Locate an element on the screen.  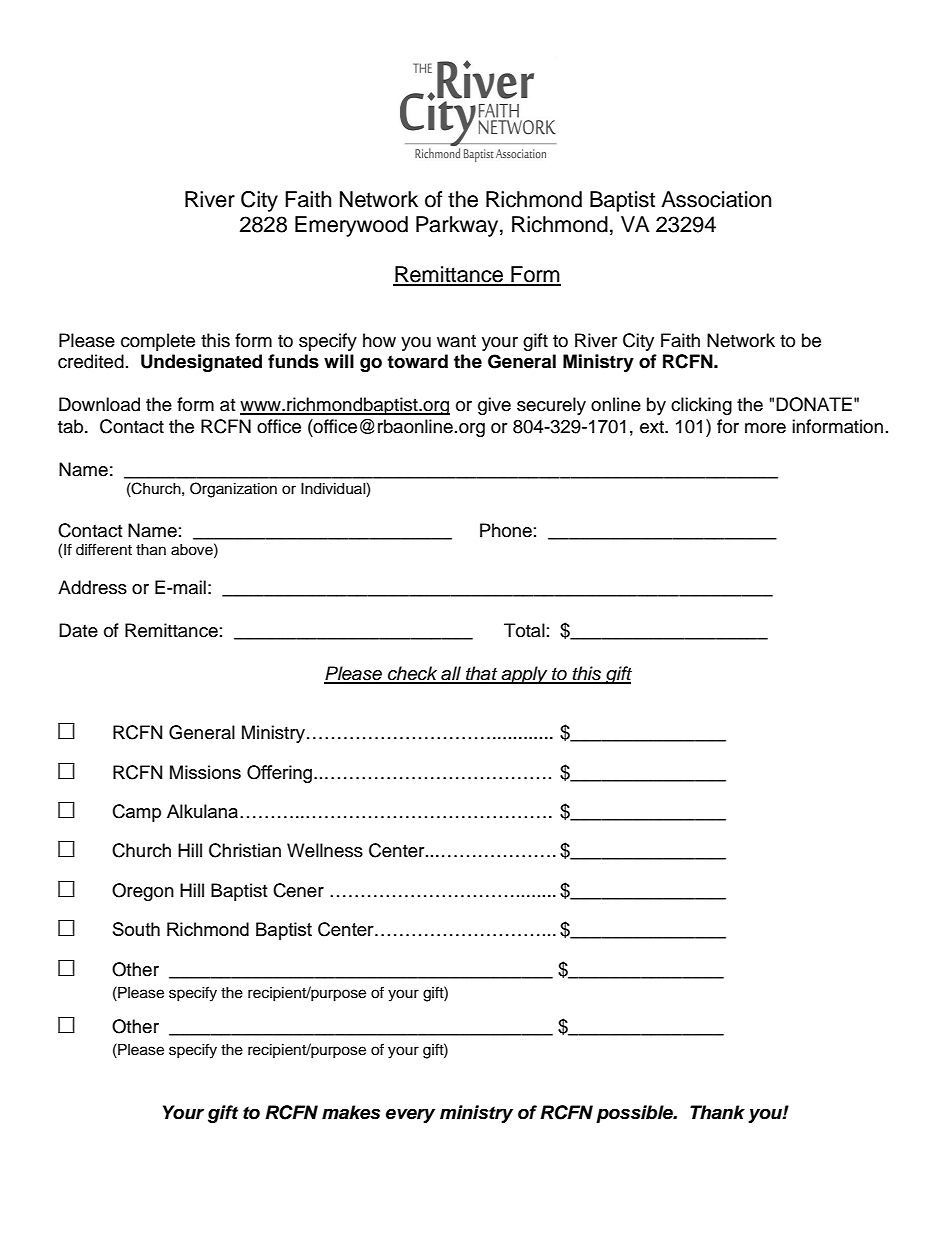
every is located at coordinates (410, 1116).
